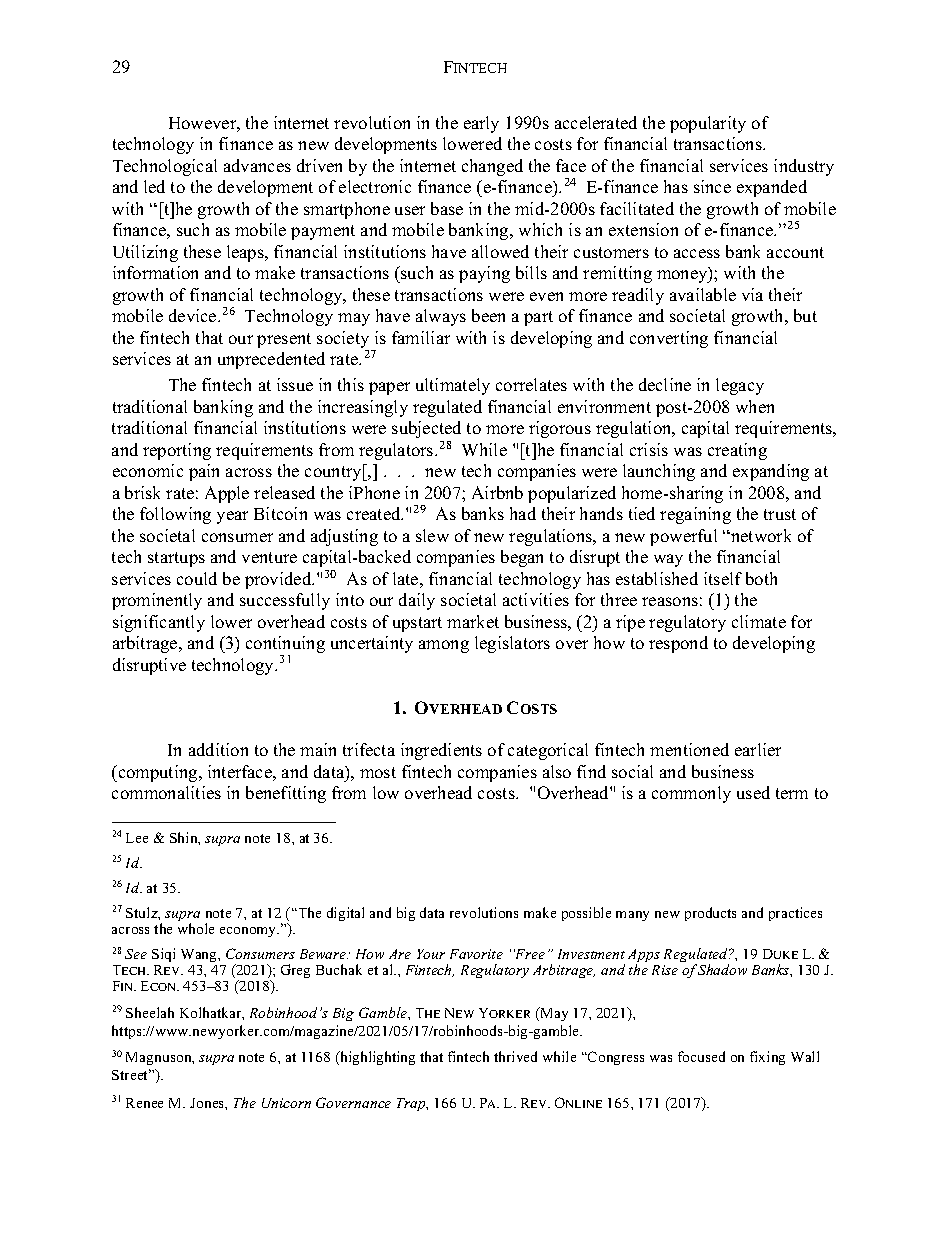 This screenshot has height=1233, width=952. Describe the element at coordinates (197, 578) in the screenshot. I see `could` at that location.
